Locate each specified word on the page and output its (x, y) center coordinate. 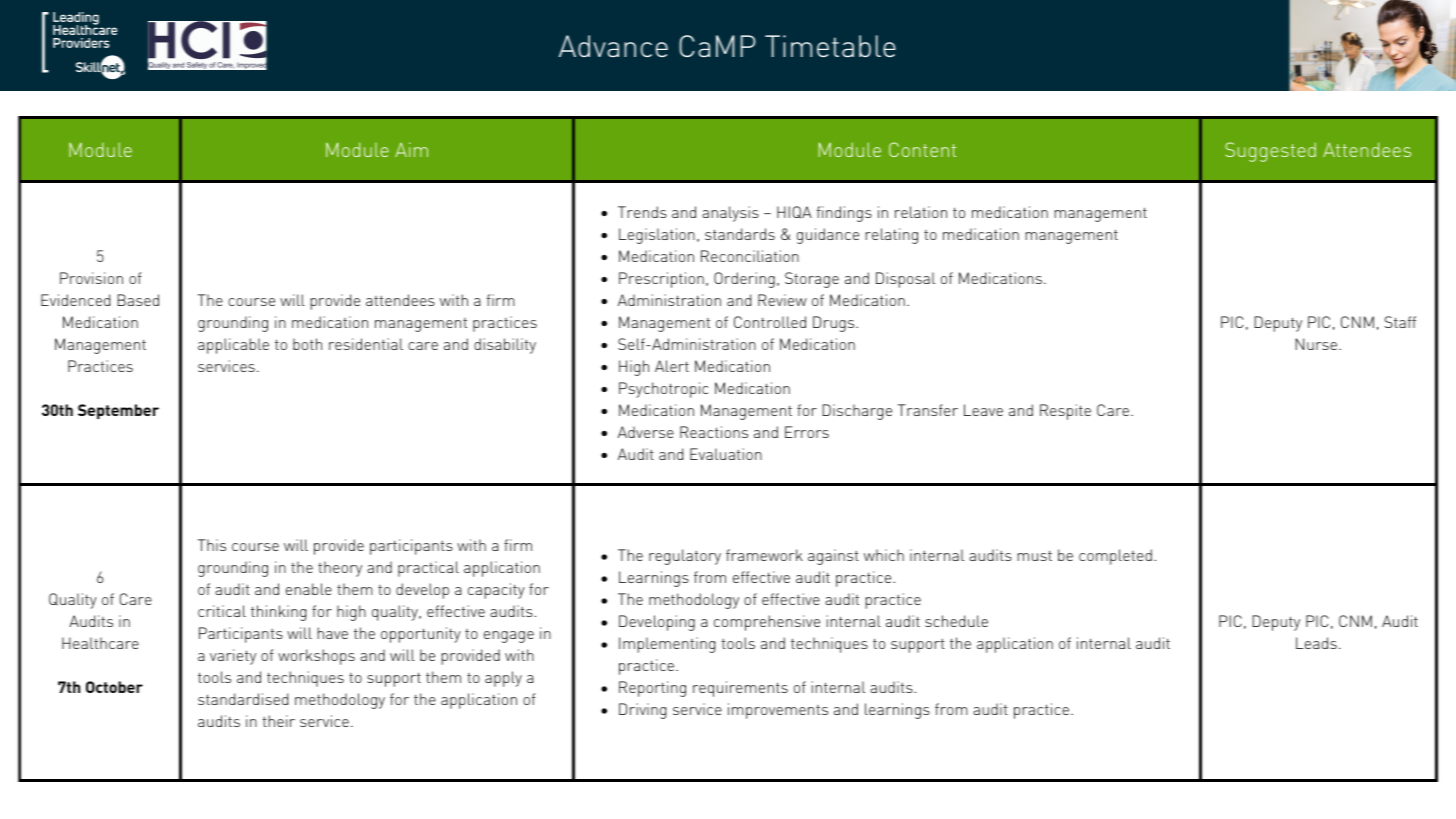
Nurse (1317, 344)
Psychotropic (663, 390)
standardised (243, 699)
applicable (233, 346)
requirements (740, 689)
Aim (411, 149)
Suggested (1270, 152)
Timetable (830, 46)
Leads (1316, 643)
